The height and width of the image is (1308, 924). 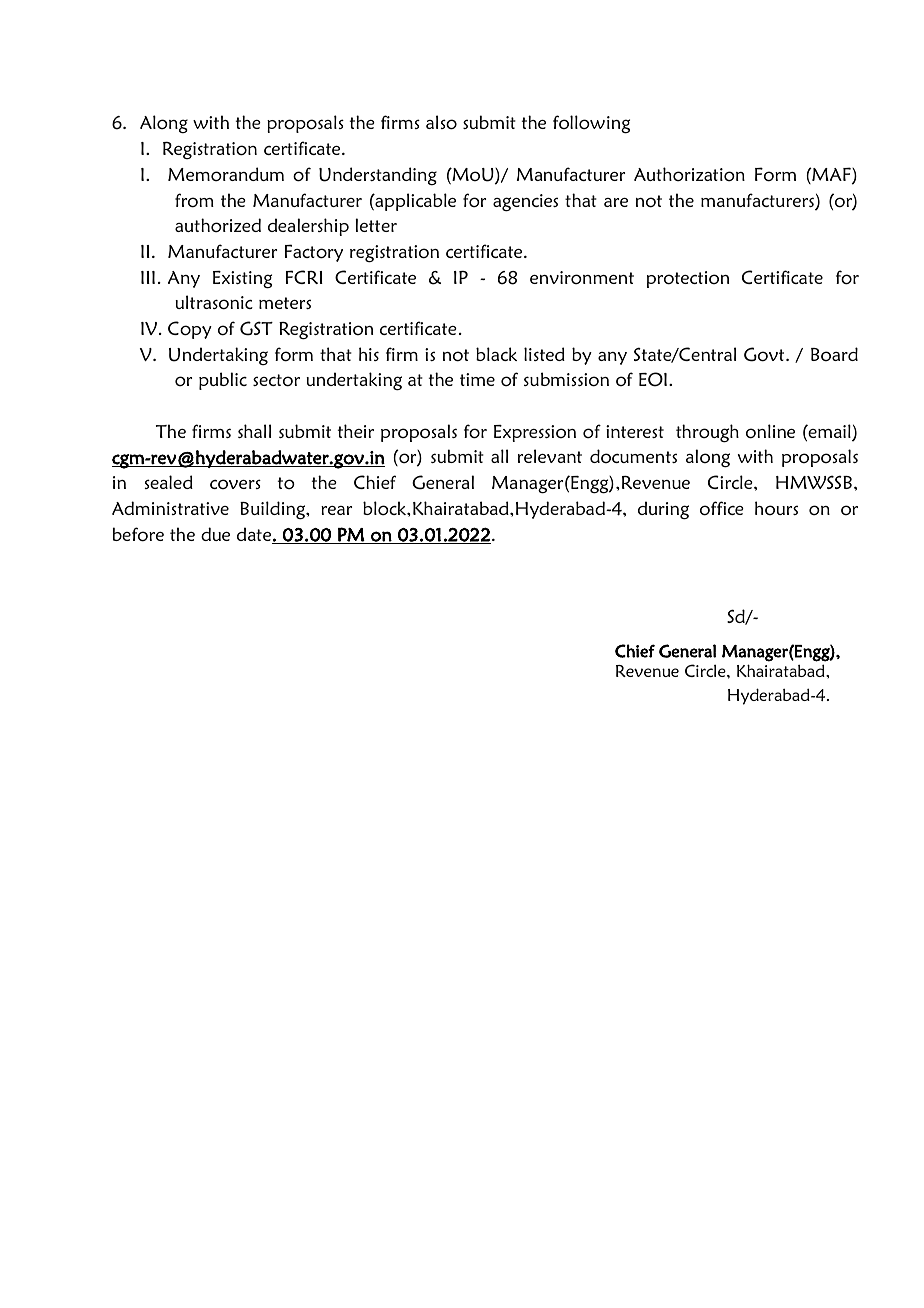 I want to click on Govt, so click(x=765, y=354).
